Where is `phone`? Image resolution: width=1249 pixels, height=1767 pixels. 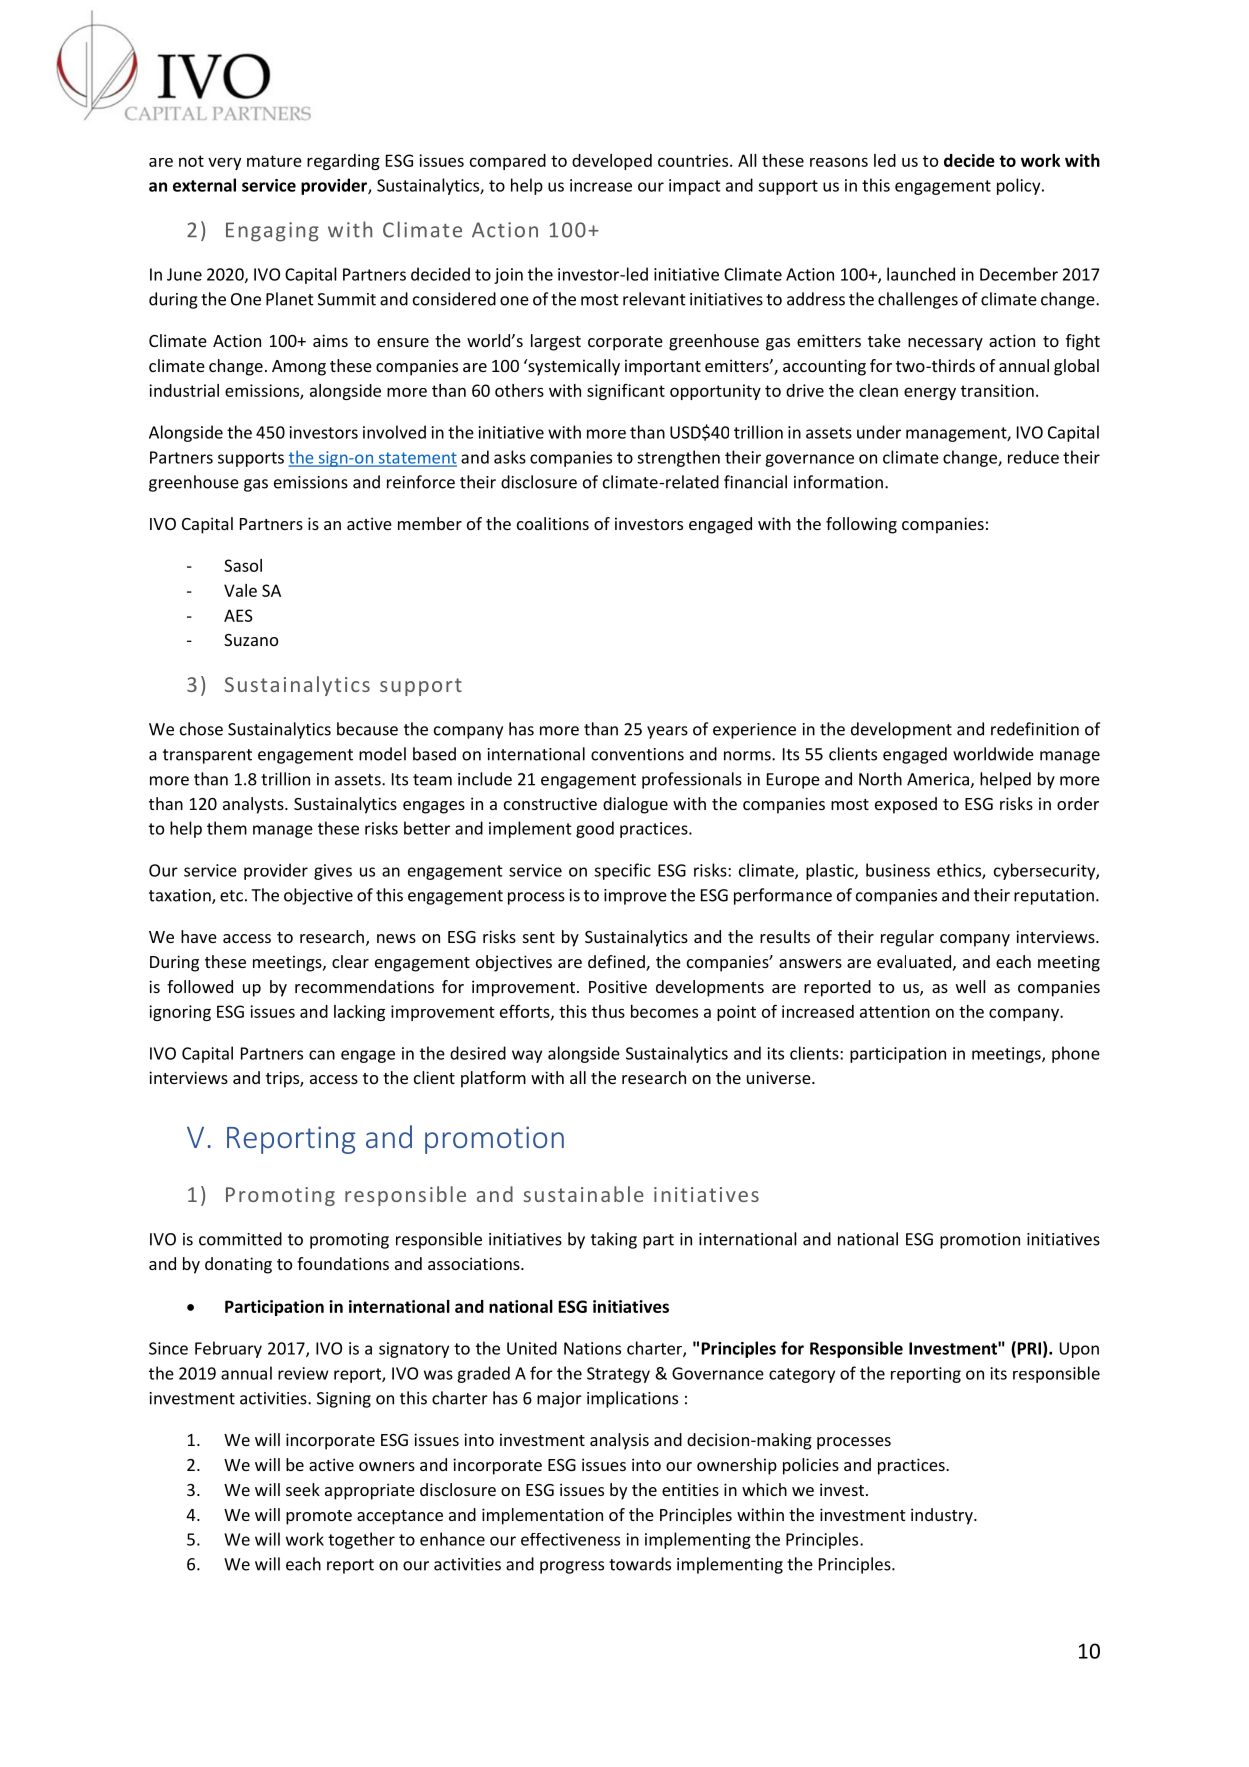
phone is located at coordinates (1076, 1054).
